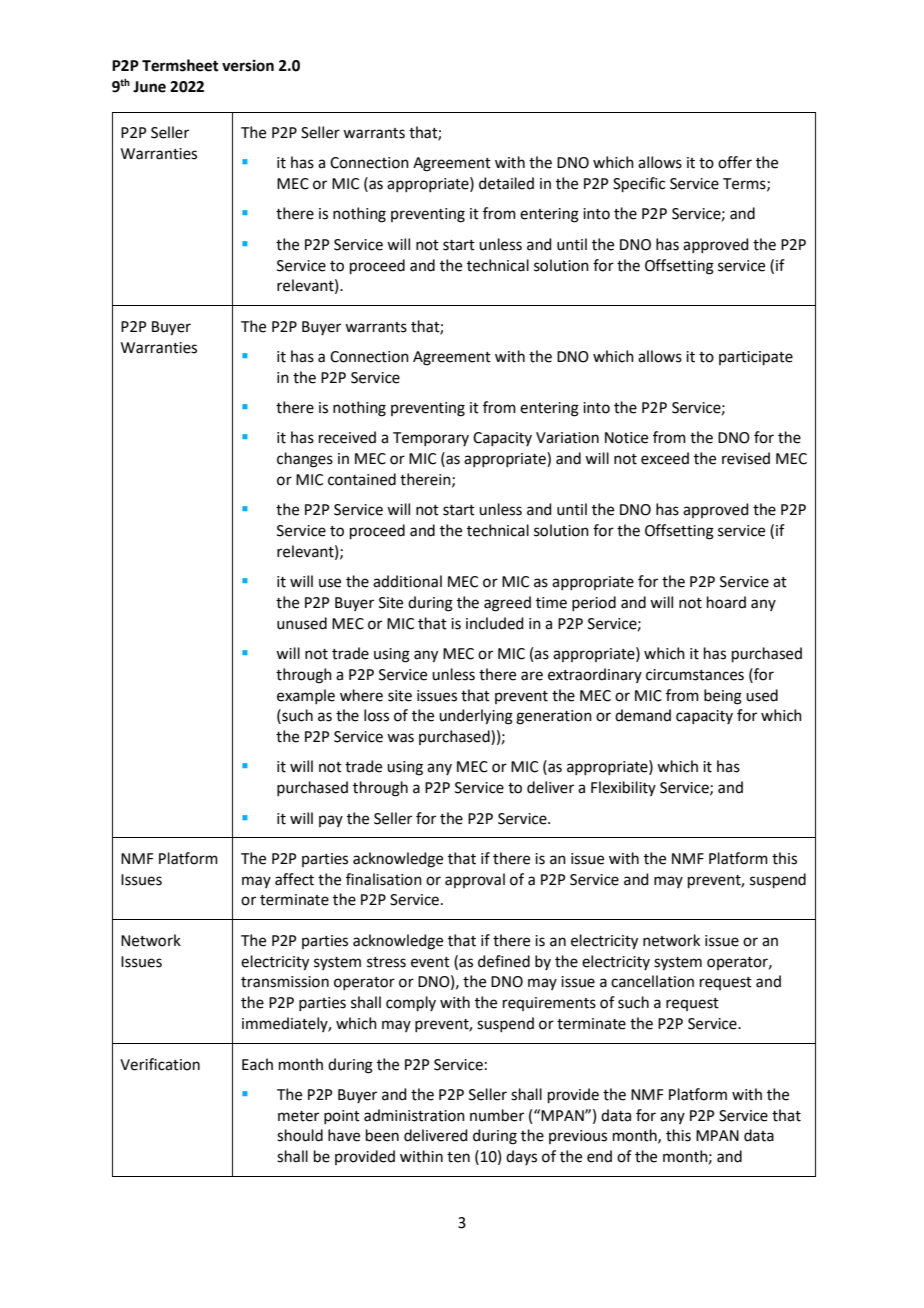 The width and height of the screenshot is (924, 1308). Describe the element at coordinates (623, 788) in the screenshot. I see `Flexibility` at that location.
